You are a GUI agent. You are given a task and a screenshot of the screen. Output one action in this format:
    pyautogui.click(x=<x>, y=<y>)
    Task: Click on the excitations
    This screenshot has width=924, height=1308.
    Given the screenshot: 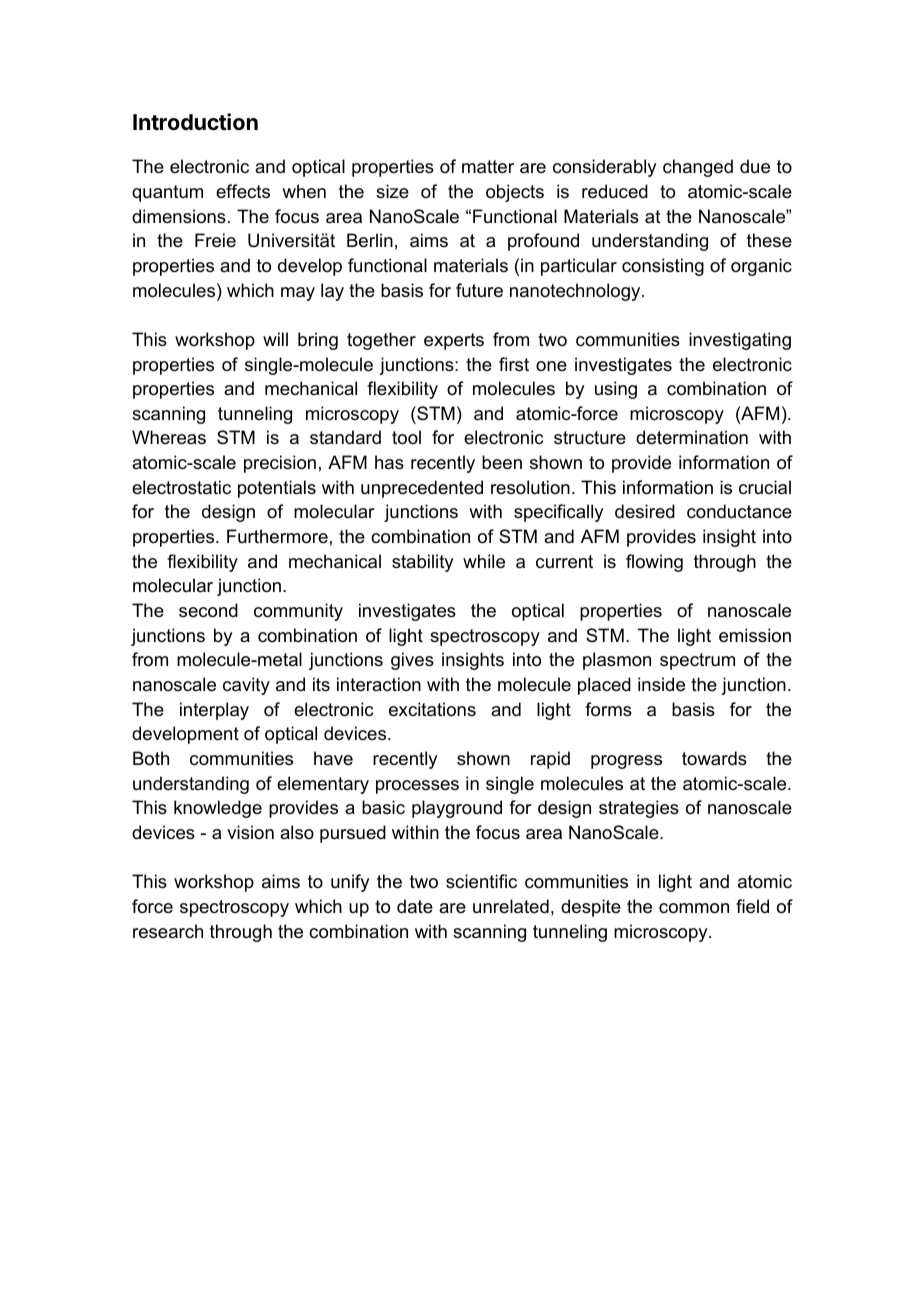 What is the action you would take?
    pyautogui.click(x=432, y=709)
